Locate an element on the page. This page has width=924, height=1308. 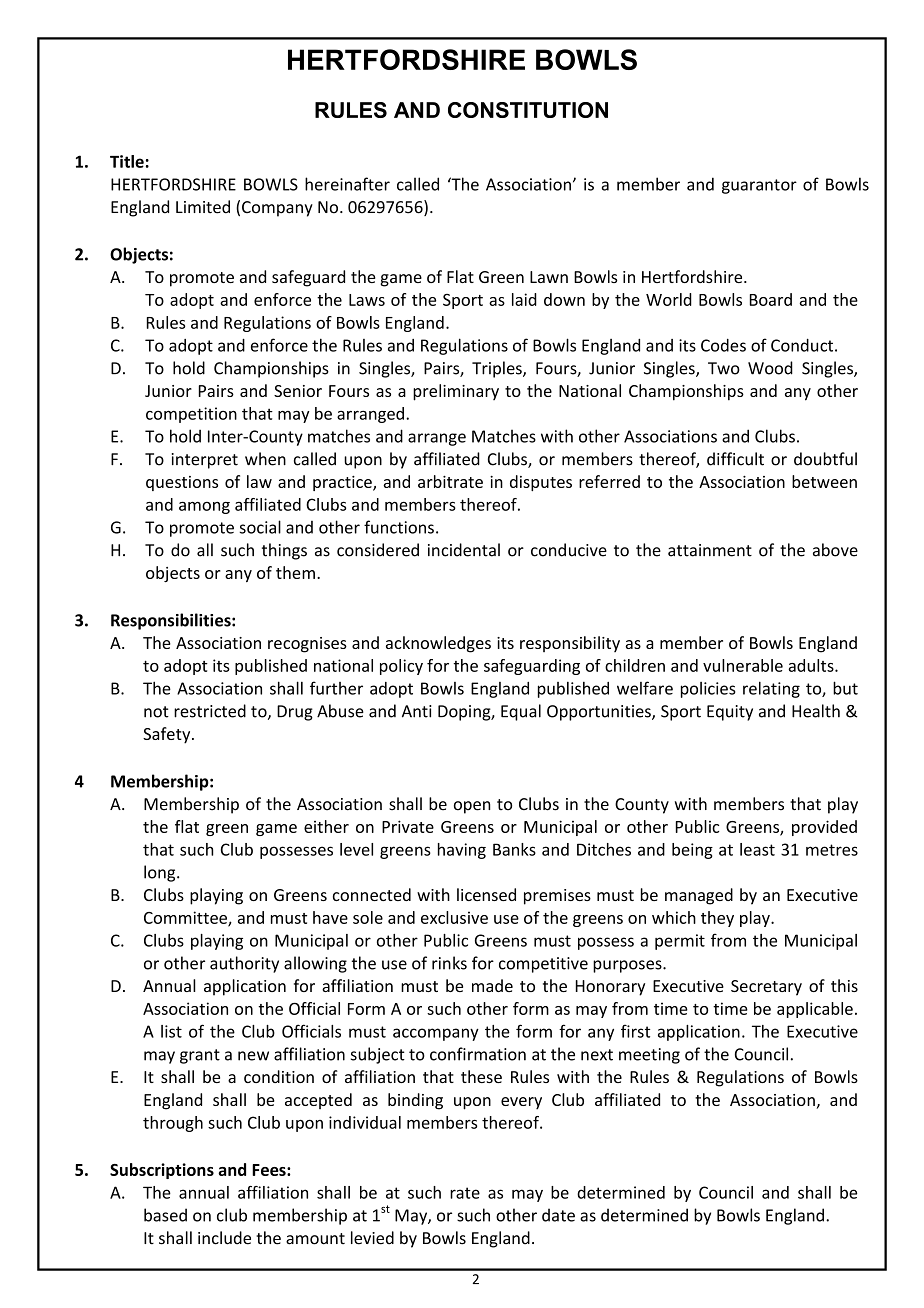
Limited is located at coordinates (203, 207).
